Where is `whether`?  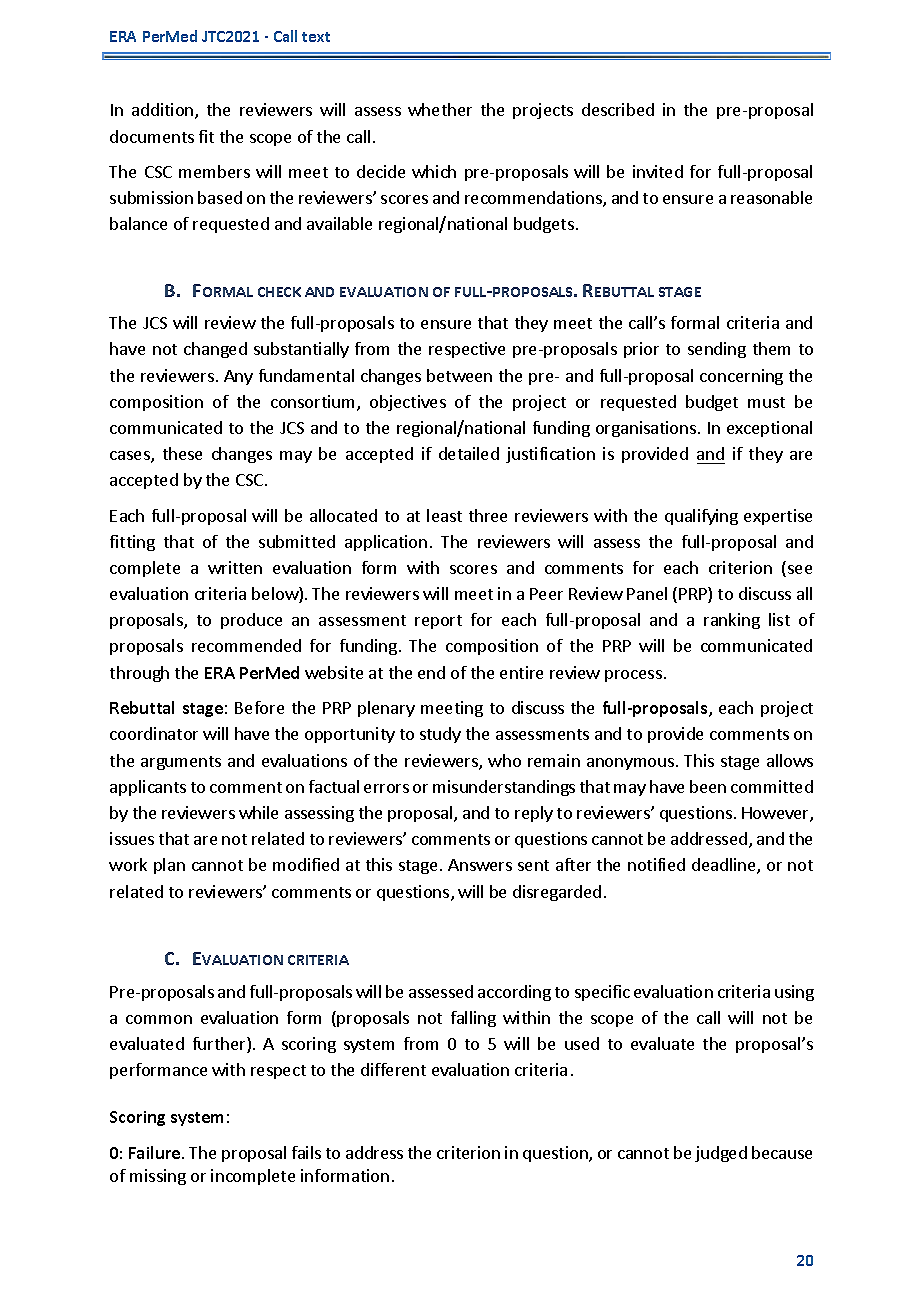
whether is located at coordinates (440, 109).
